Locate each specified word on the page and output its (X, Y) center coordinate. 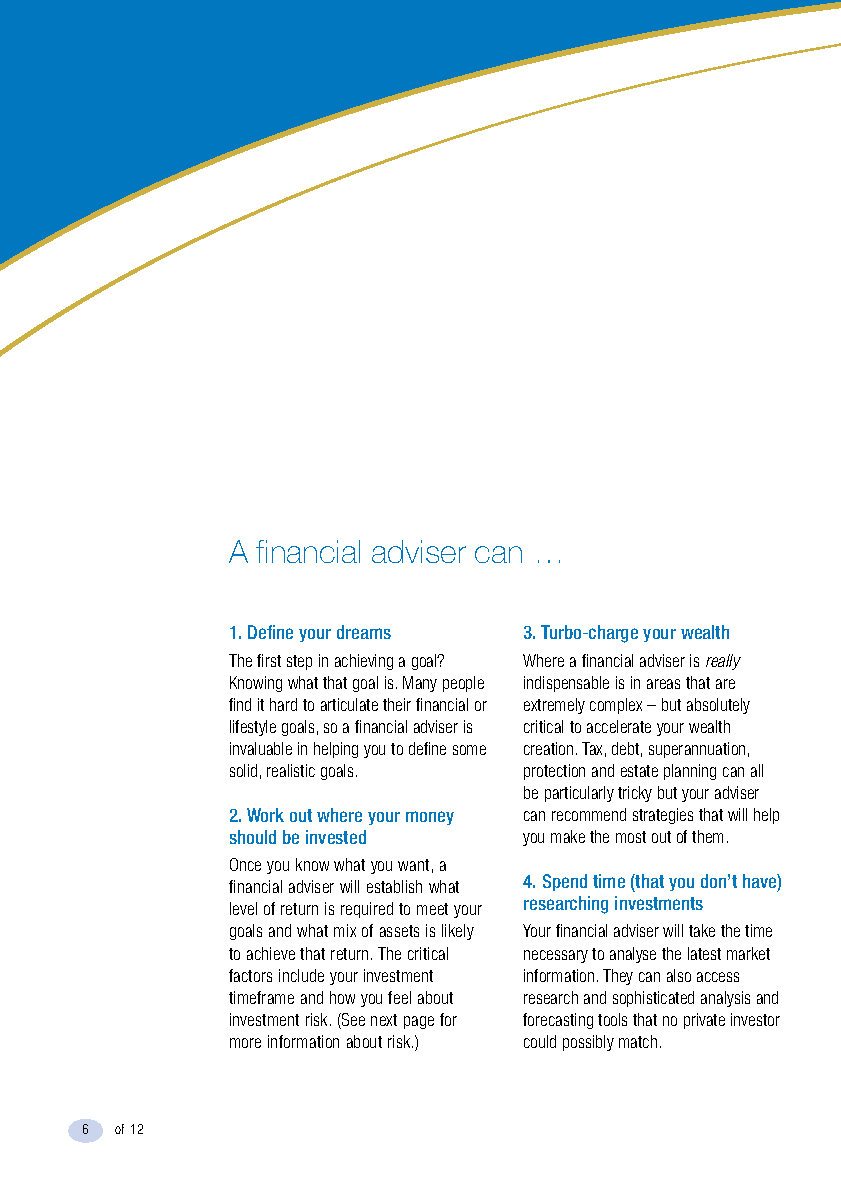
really (723, 662)
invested (336, 837)
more (245, 1043)
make (568, 836)
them (707, 836)
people (463, 684)
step (299, 662)
